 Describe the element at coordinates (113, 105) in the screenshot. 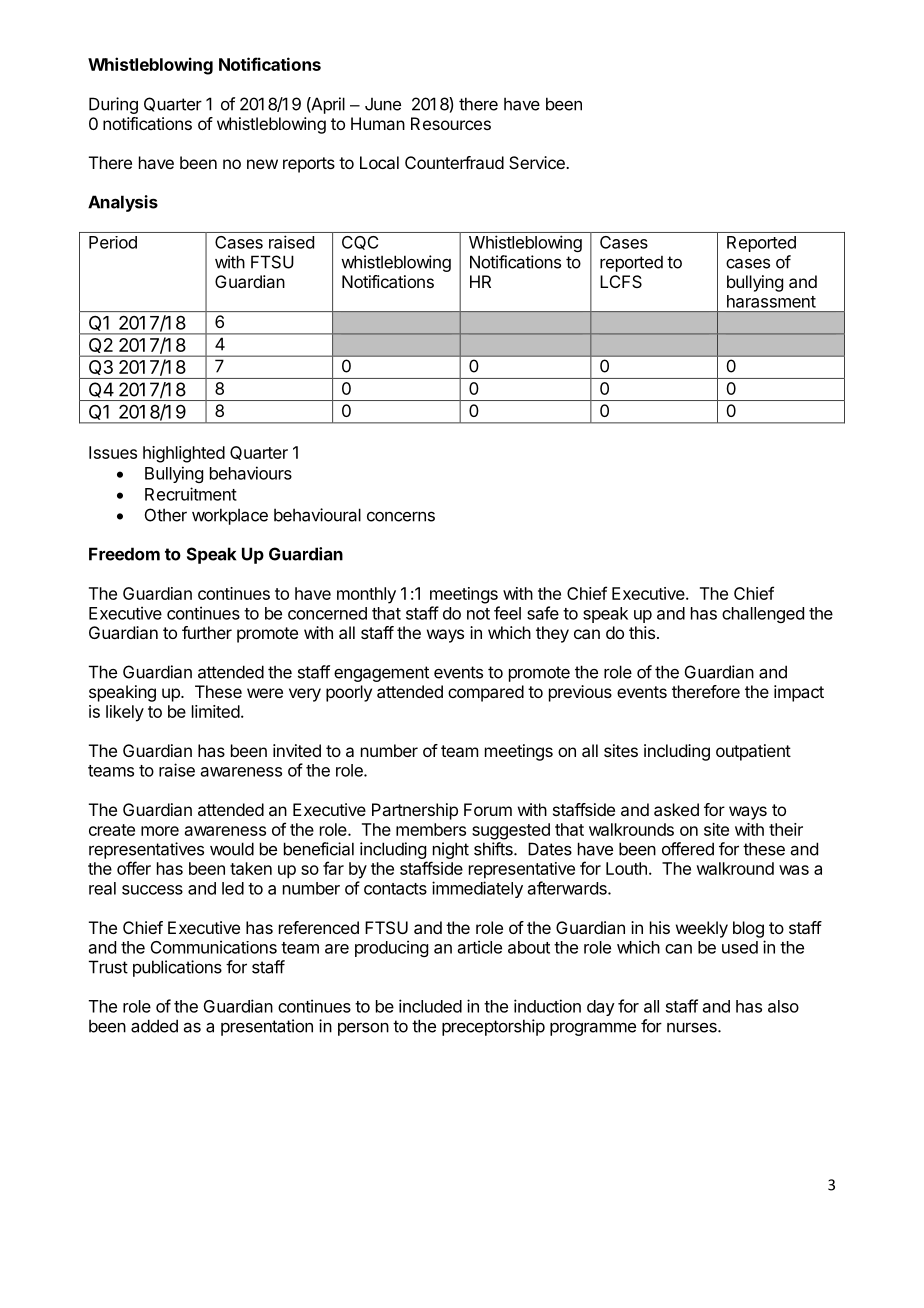

I see `During` at that location.
